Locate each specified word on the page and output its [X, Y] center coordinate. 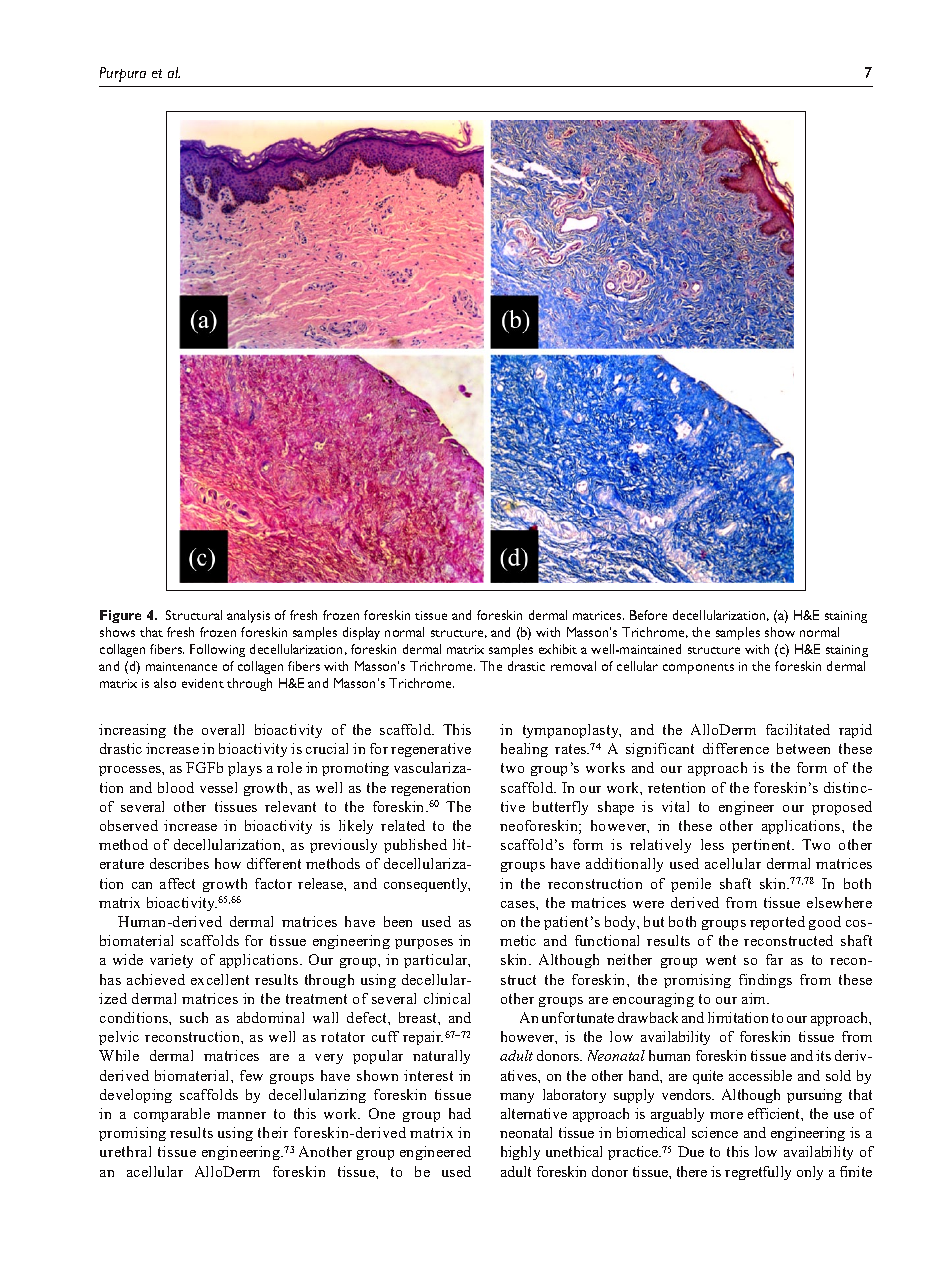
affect [177, 883]
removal [573, 666]
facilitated [798, 729]
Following [217, 650]
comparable [172, 1115]
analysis [248, 616]
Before [648, 615]
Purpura [123, 74]
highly [520, 1153]
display [361, 633]
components [698, 669]
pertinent [763, 846]
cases [519, 904]
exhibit [558, 649]
